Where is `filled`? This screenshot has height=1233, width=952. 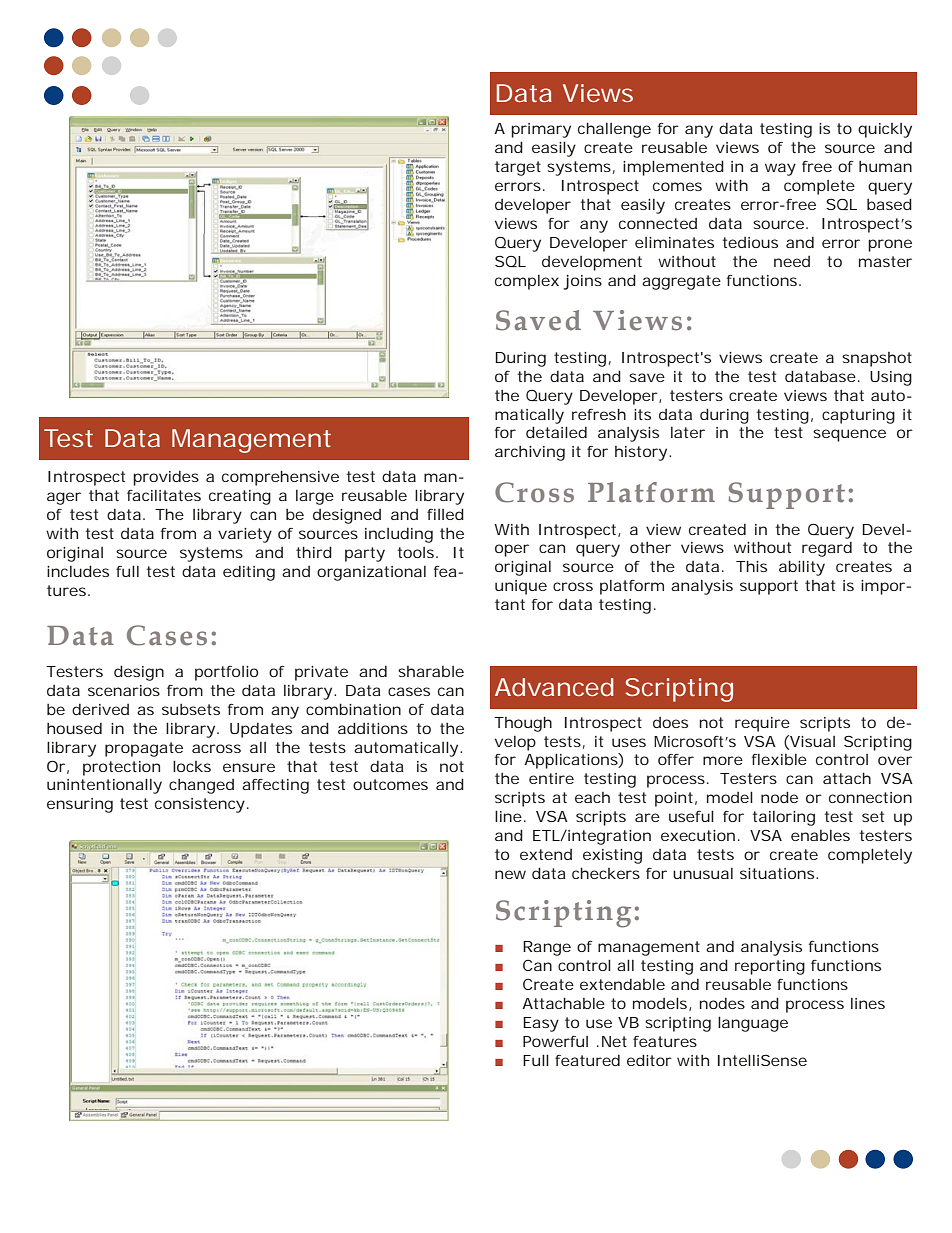 filled is located at coordinates (445, 514).
